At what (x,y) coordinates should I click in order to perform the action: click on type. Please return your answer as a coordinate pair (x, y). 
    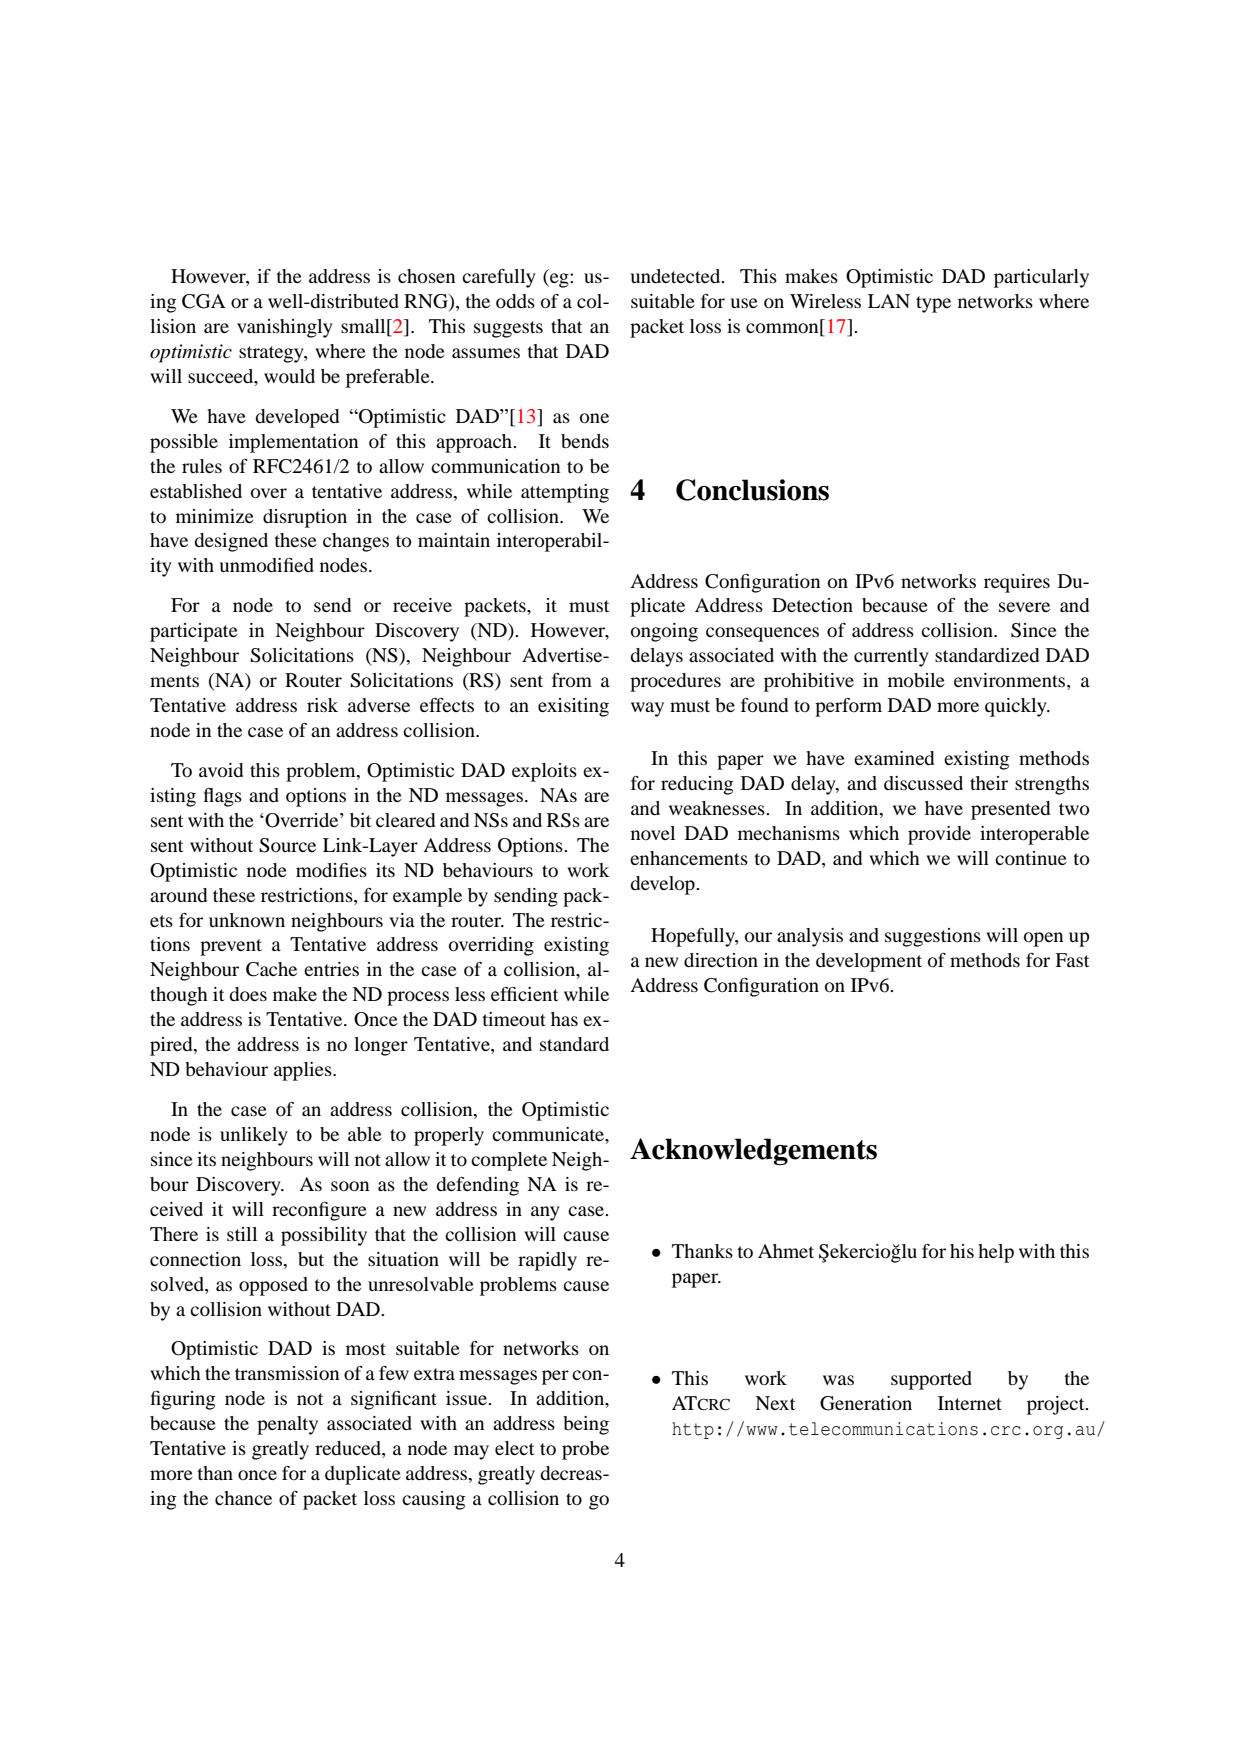
    Looking at the image, I should click on (933, 304).
